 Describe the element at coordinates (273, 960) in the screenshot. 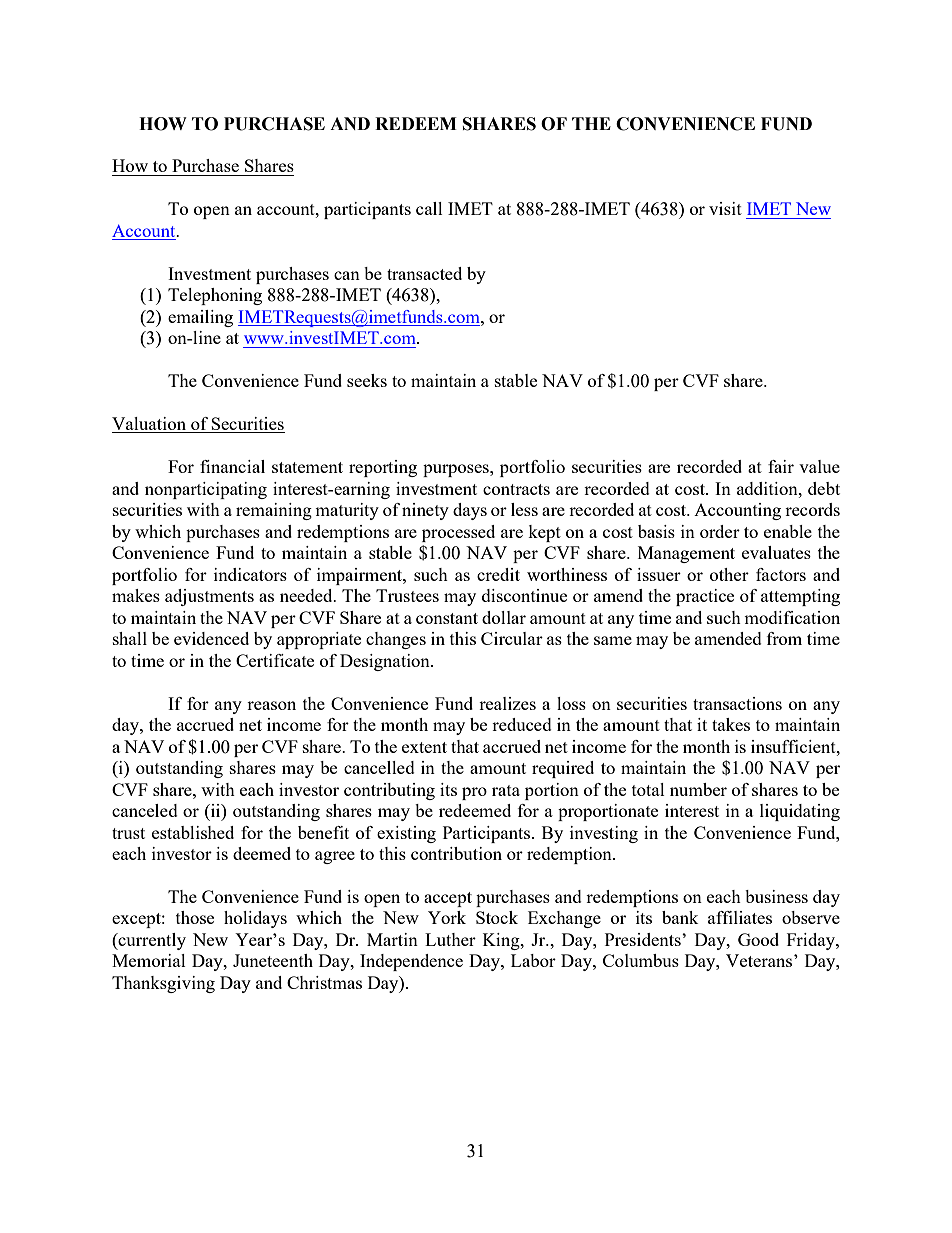

I see `Juneteenth` at that location.
